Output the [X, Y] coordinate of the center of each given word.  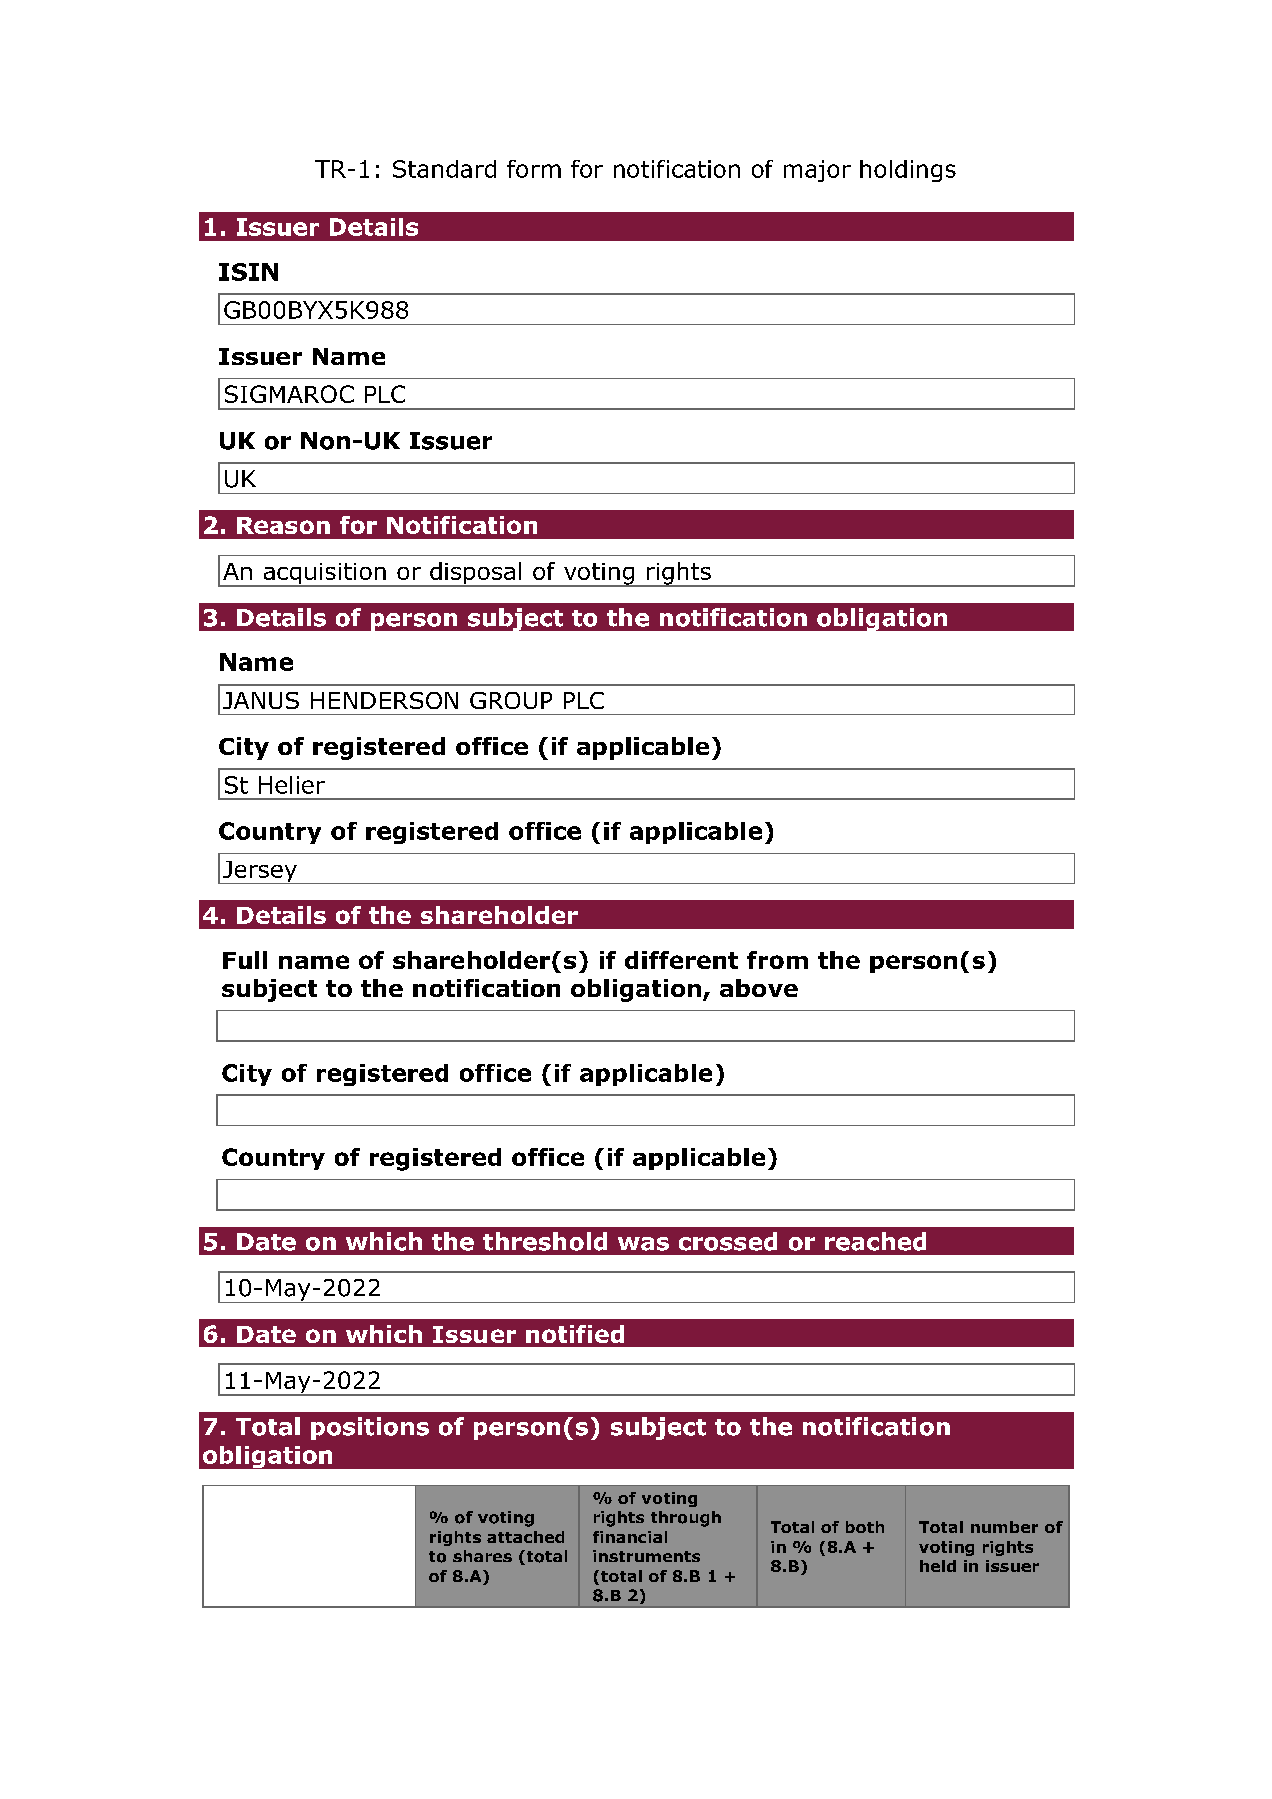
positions [370, 1428]
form [534, 169]
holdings [908, 171]
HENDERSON [384, 700]
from [777, 960]
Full [245, 960]
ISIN [248, 272]
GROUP [511, 700]
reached [875, 1241]
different [681, 960]
